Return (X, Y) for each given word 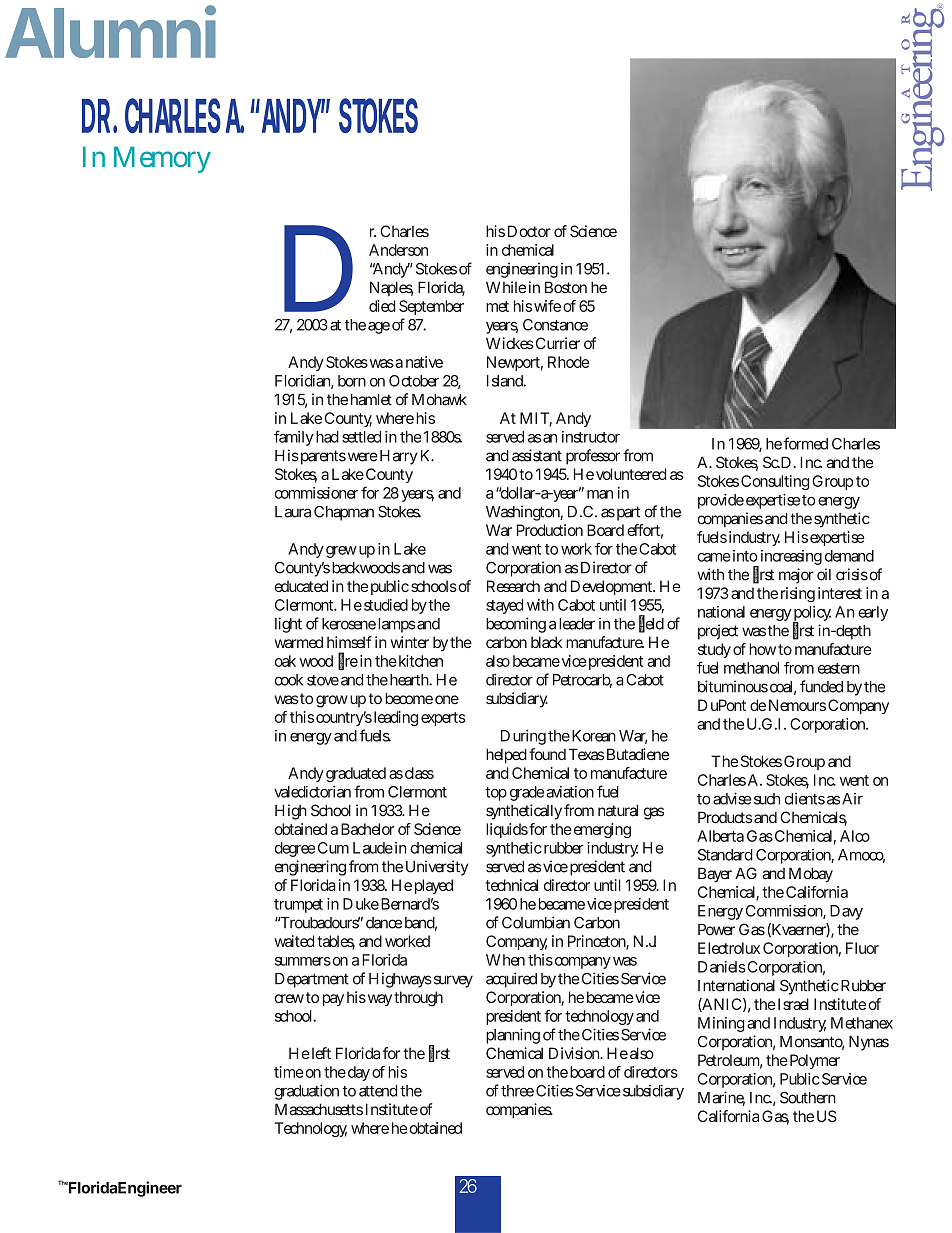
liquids (507, 830)
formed (805, 443)
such (767, 799)
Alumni (110, 32)
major (796, 576)
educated (301, 586)
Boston (566, 287)
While (506, 287)
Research (513, 586)
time (289, 1072)
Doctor (529, 231)
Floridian (304, 382)
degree (295, 849)
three (517, 1091)
